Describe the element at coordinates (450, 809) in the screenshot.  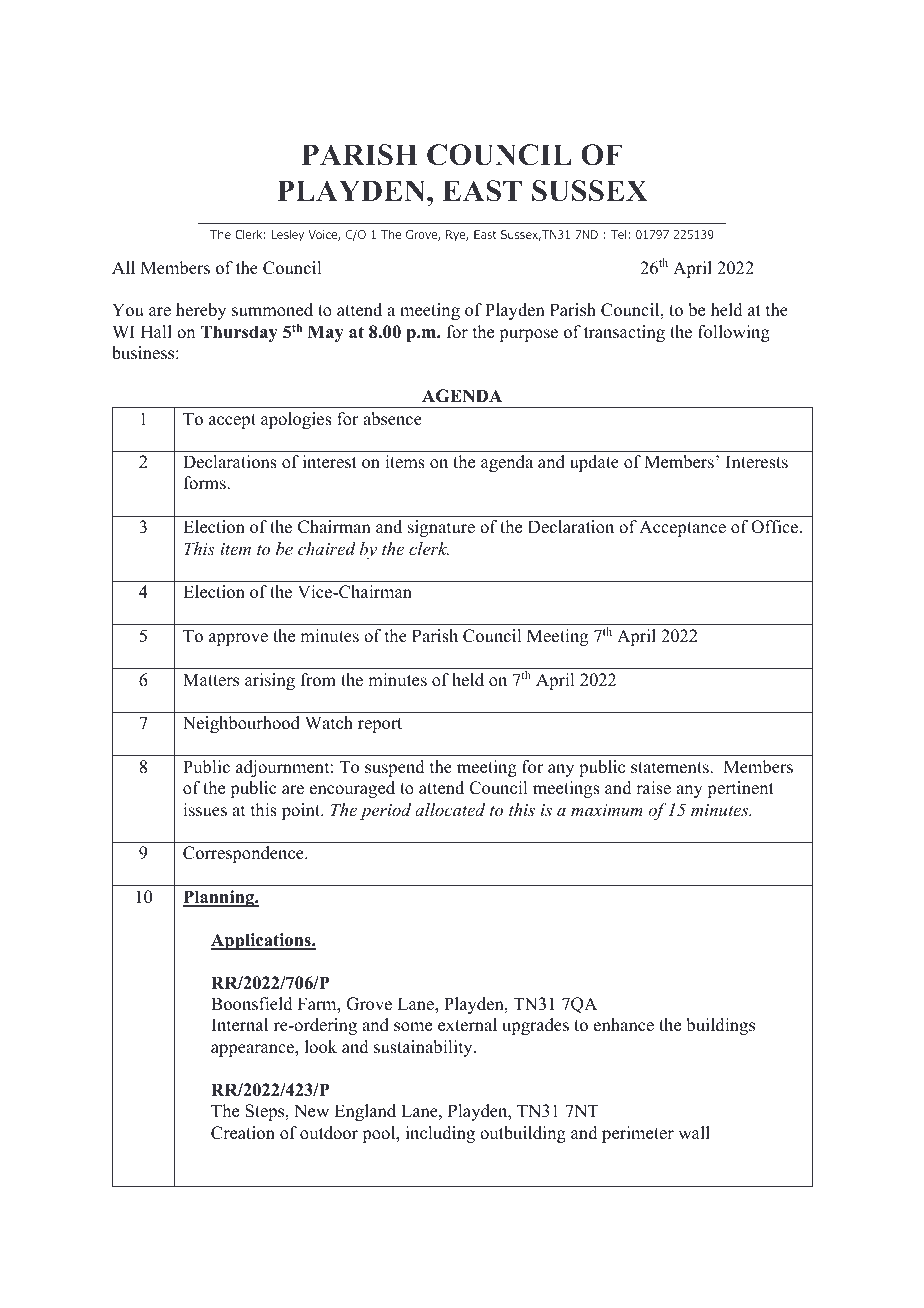
I see `allocated` at that location.
